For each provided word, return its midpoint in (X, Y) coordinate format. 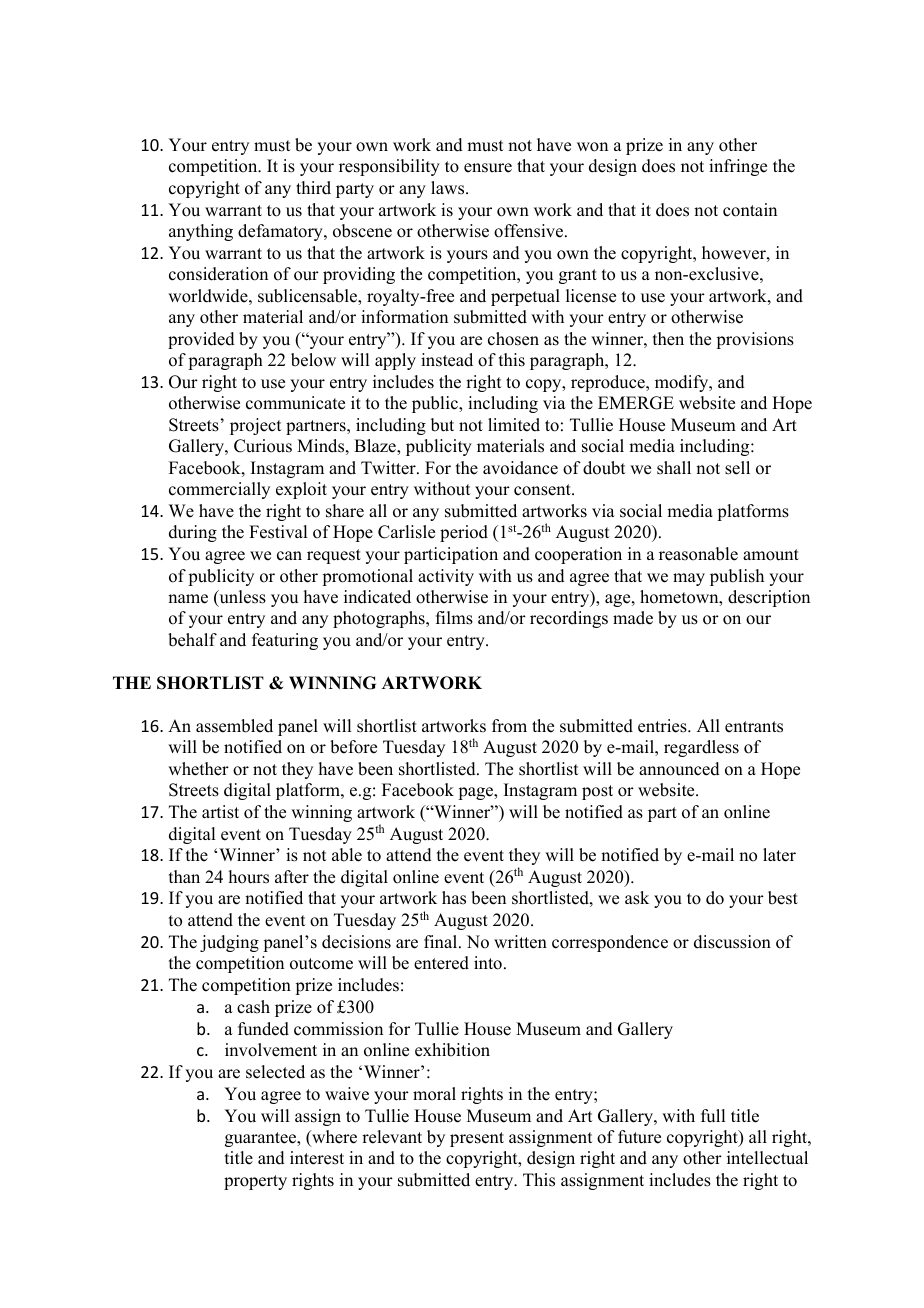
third (313, 188)
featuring (285, 641)
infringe (738, 167)
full (713, 1116)
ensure (488, 168)
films (454, 618)
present (477, 1139)
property (255, 1182)
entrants (754, 727)
